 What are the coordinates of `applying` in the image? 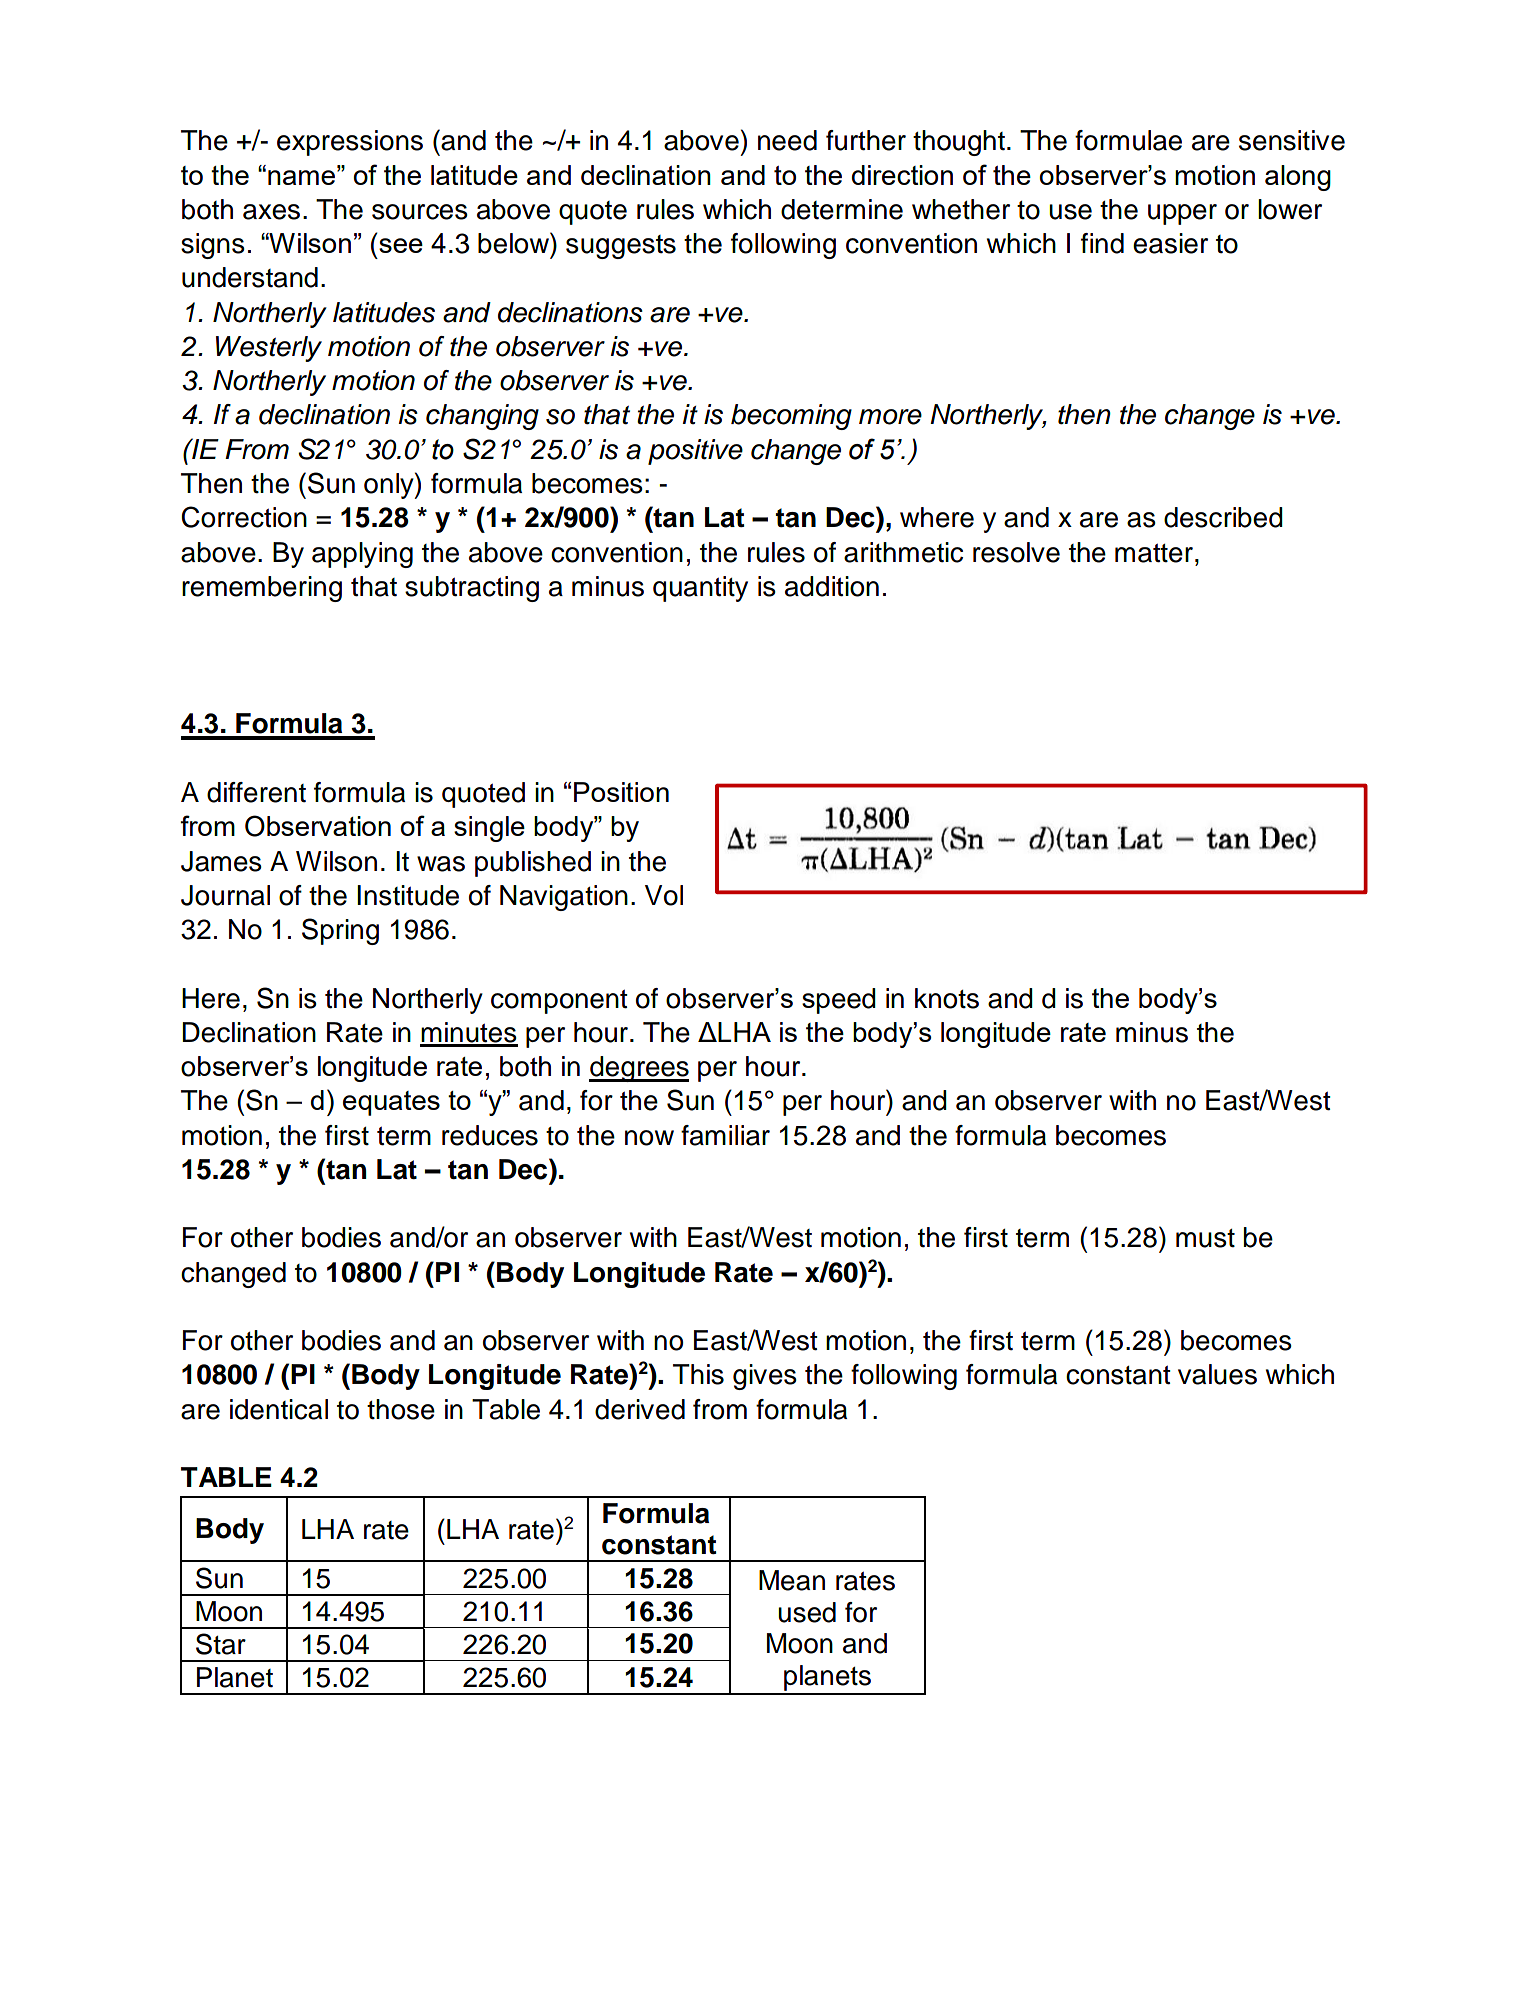 It's located at (362, 555).
